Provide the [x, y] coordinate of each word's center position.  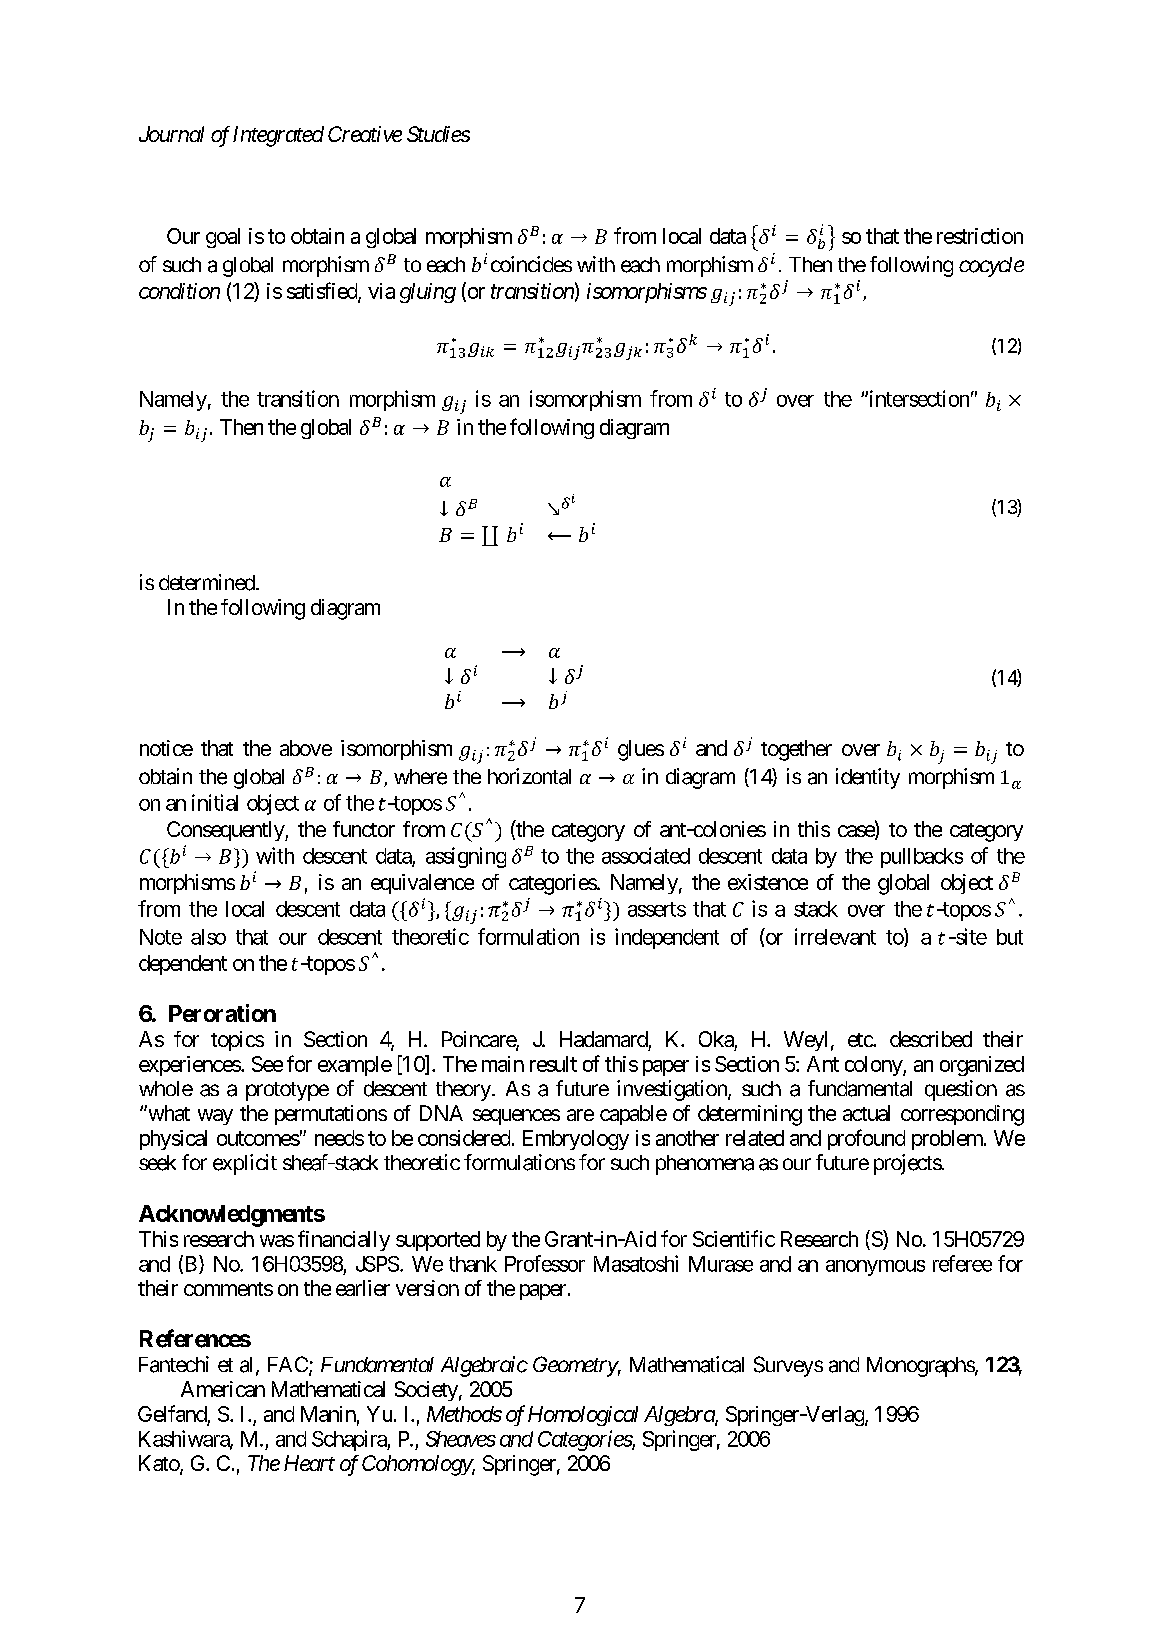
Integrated [278, 136]
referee [962, 1263]
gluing [428, 293]
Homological [583, 1416]
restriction [980, 236]
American [223, 1389]
